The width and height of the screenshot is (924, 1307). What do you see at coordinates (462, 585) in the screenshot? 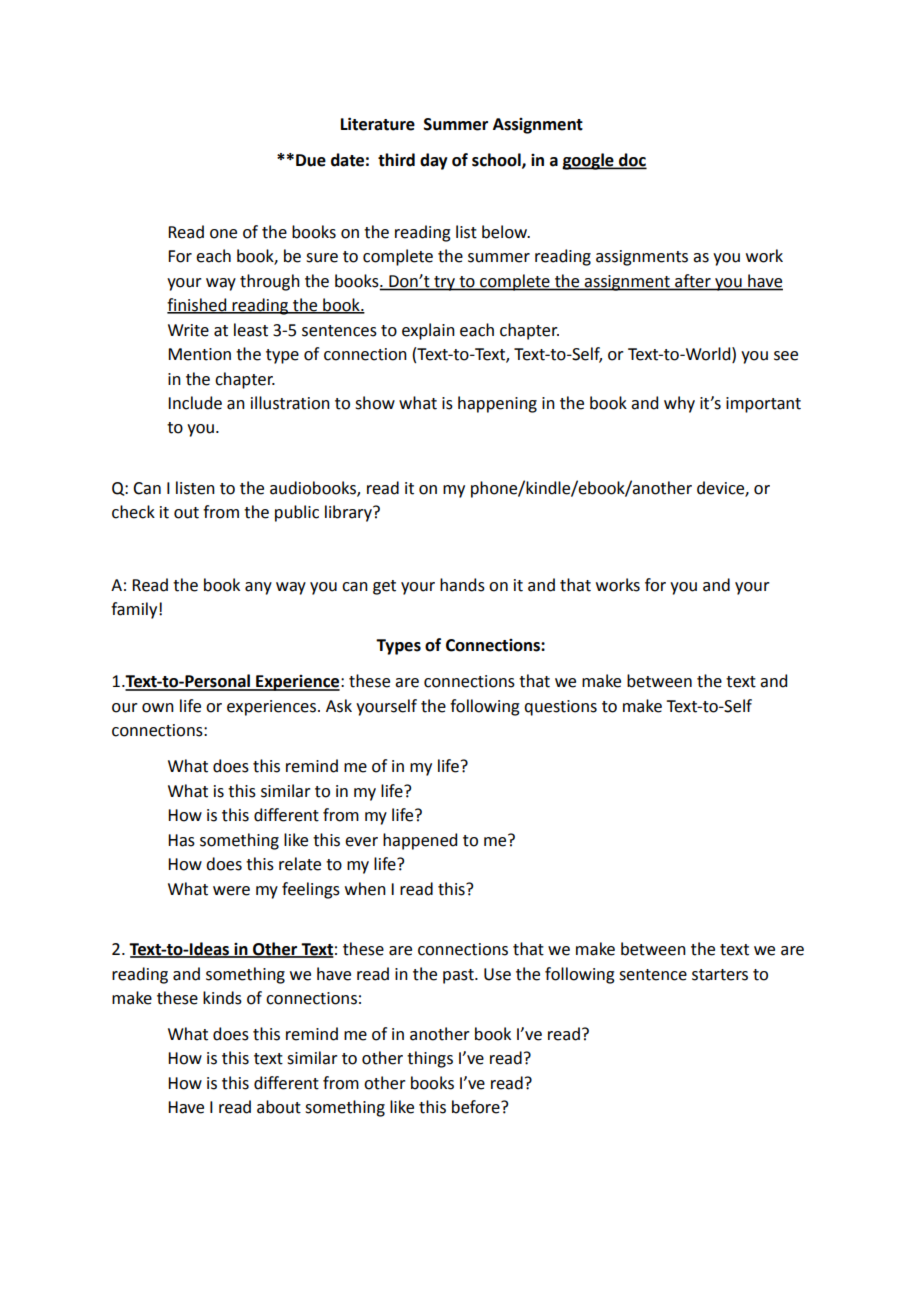
I see `hands` at bounding box center [462, 585].
